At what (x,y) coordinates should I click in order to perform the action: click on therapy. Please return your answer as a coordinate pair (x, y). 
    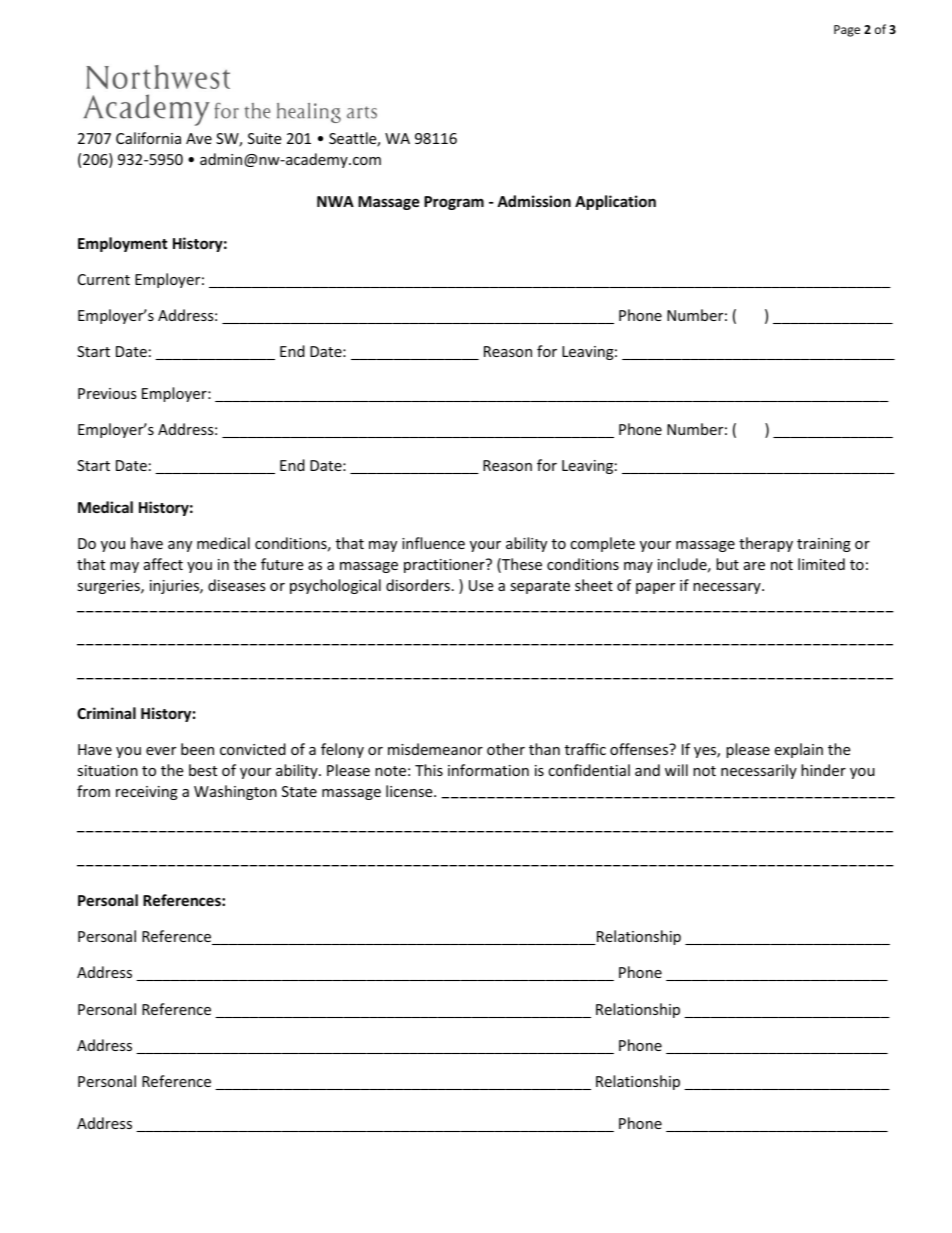
    Looking at the image, I should click on (766, 544).
